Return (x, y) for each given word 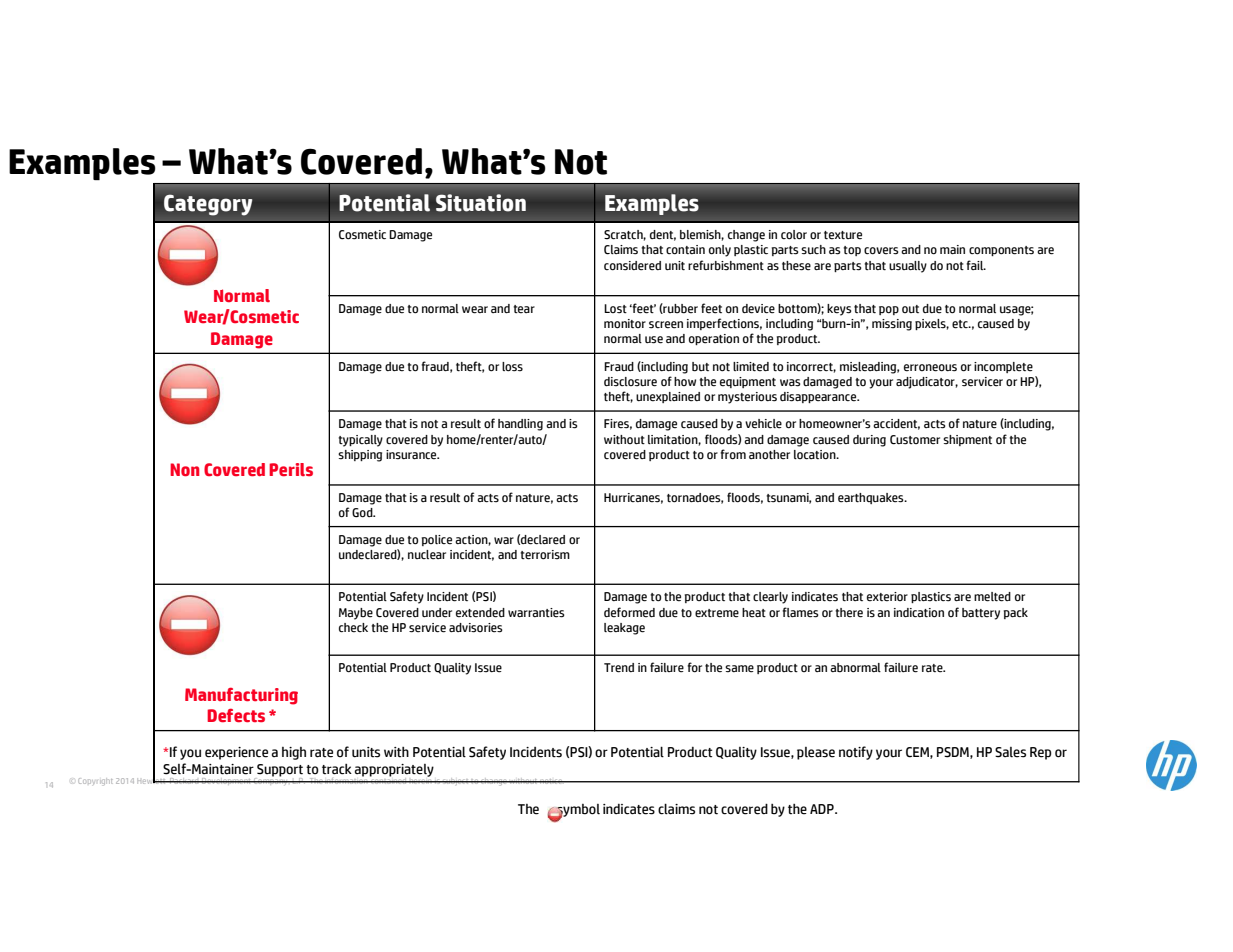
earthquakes (872, 498)
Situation (481, 203)
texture (843, 235)
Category (208, 205)
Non (184, 469)
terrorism (545, 555)
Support (279, 771)
